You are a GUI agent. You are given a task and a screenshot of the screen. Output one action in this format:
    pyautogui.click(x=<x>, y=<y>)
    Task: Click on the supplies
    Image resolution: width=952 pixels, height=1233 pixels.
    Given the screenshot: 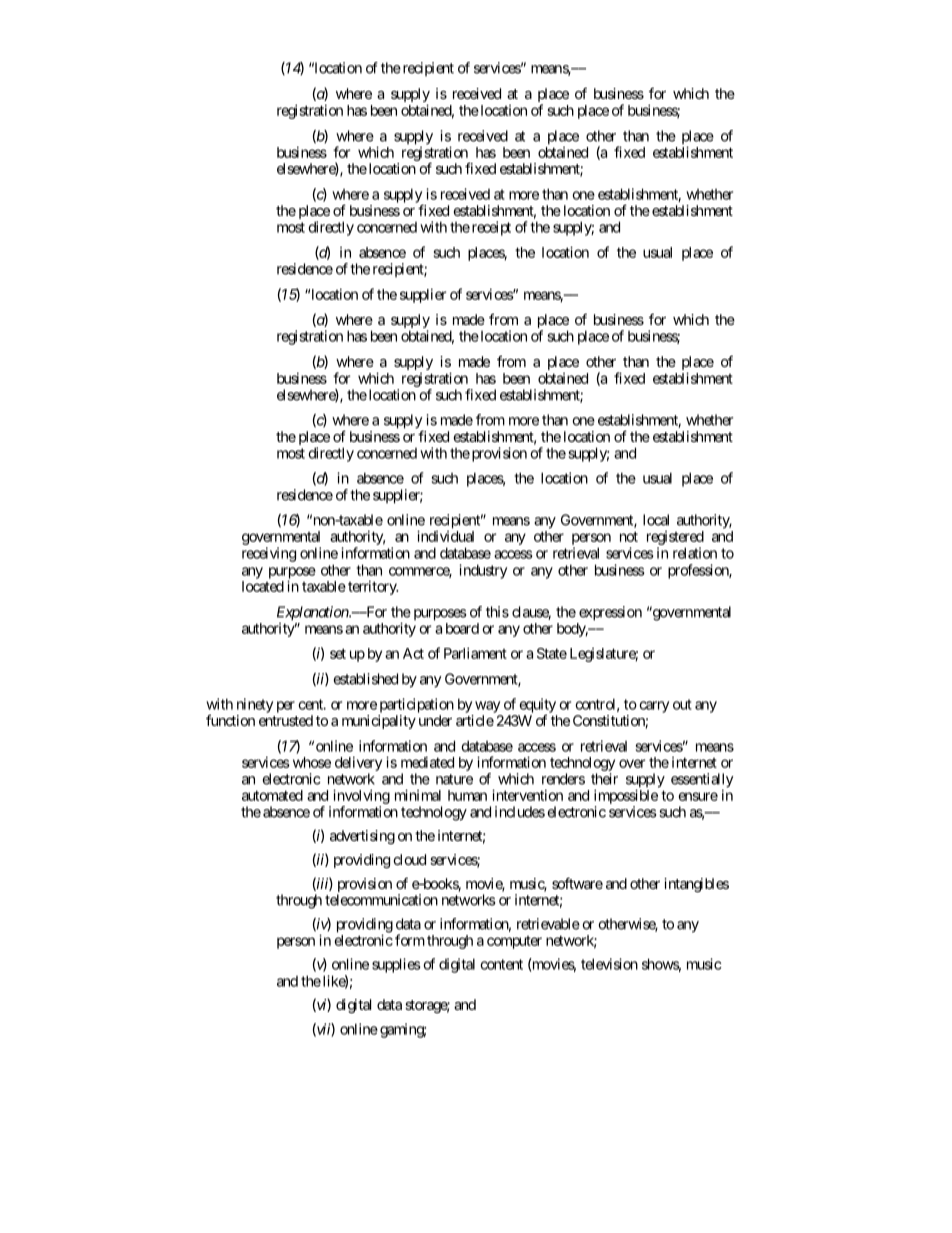 What is the action you would take?
    pyautogui.click(x=396, y=965)
